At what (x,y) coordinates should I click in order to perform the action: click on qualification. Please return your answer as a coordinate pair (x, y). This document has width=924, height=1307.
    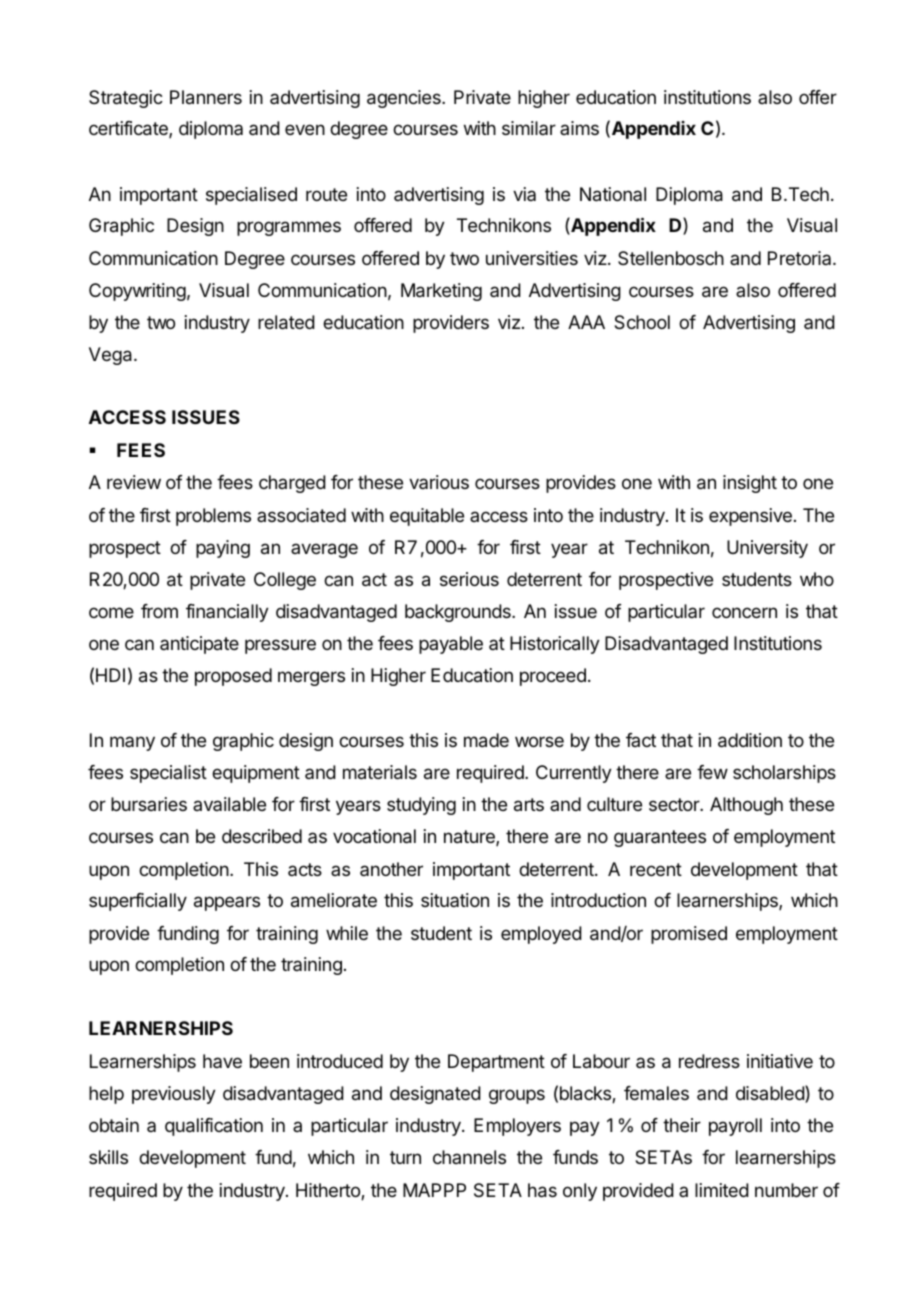
    Looking at the image, I should click on (214, 1127).
